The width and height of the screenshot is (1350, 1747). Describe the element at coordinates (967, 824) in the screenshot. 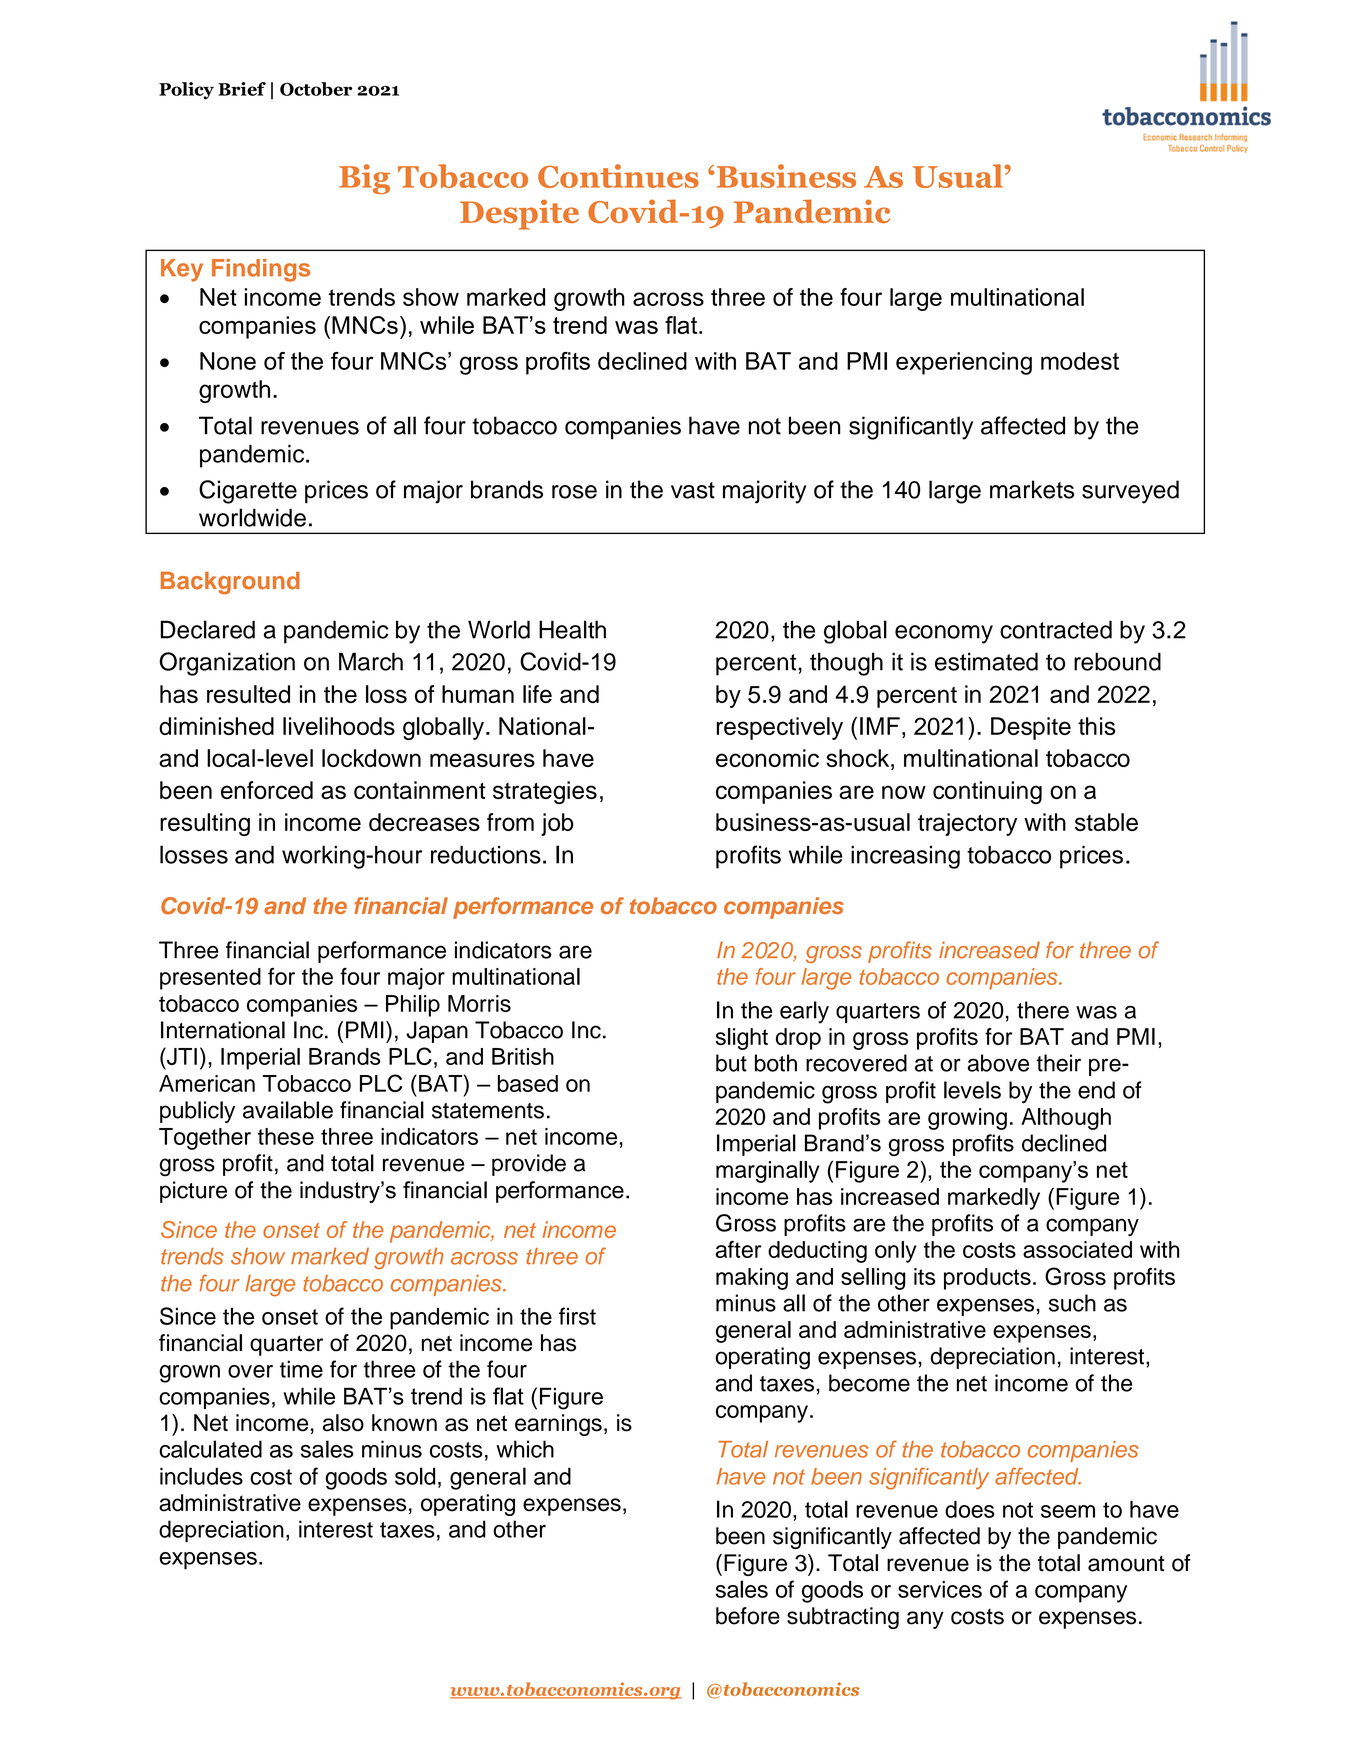

I see `trajectory` at that location.
